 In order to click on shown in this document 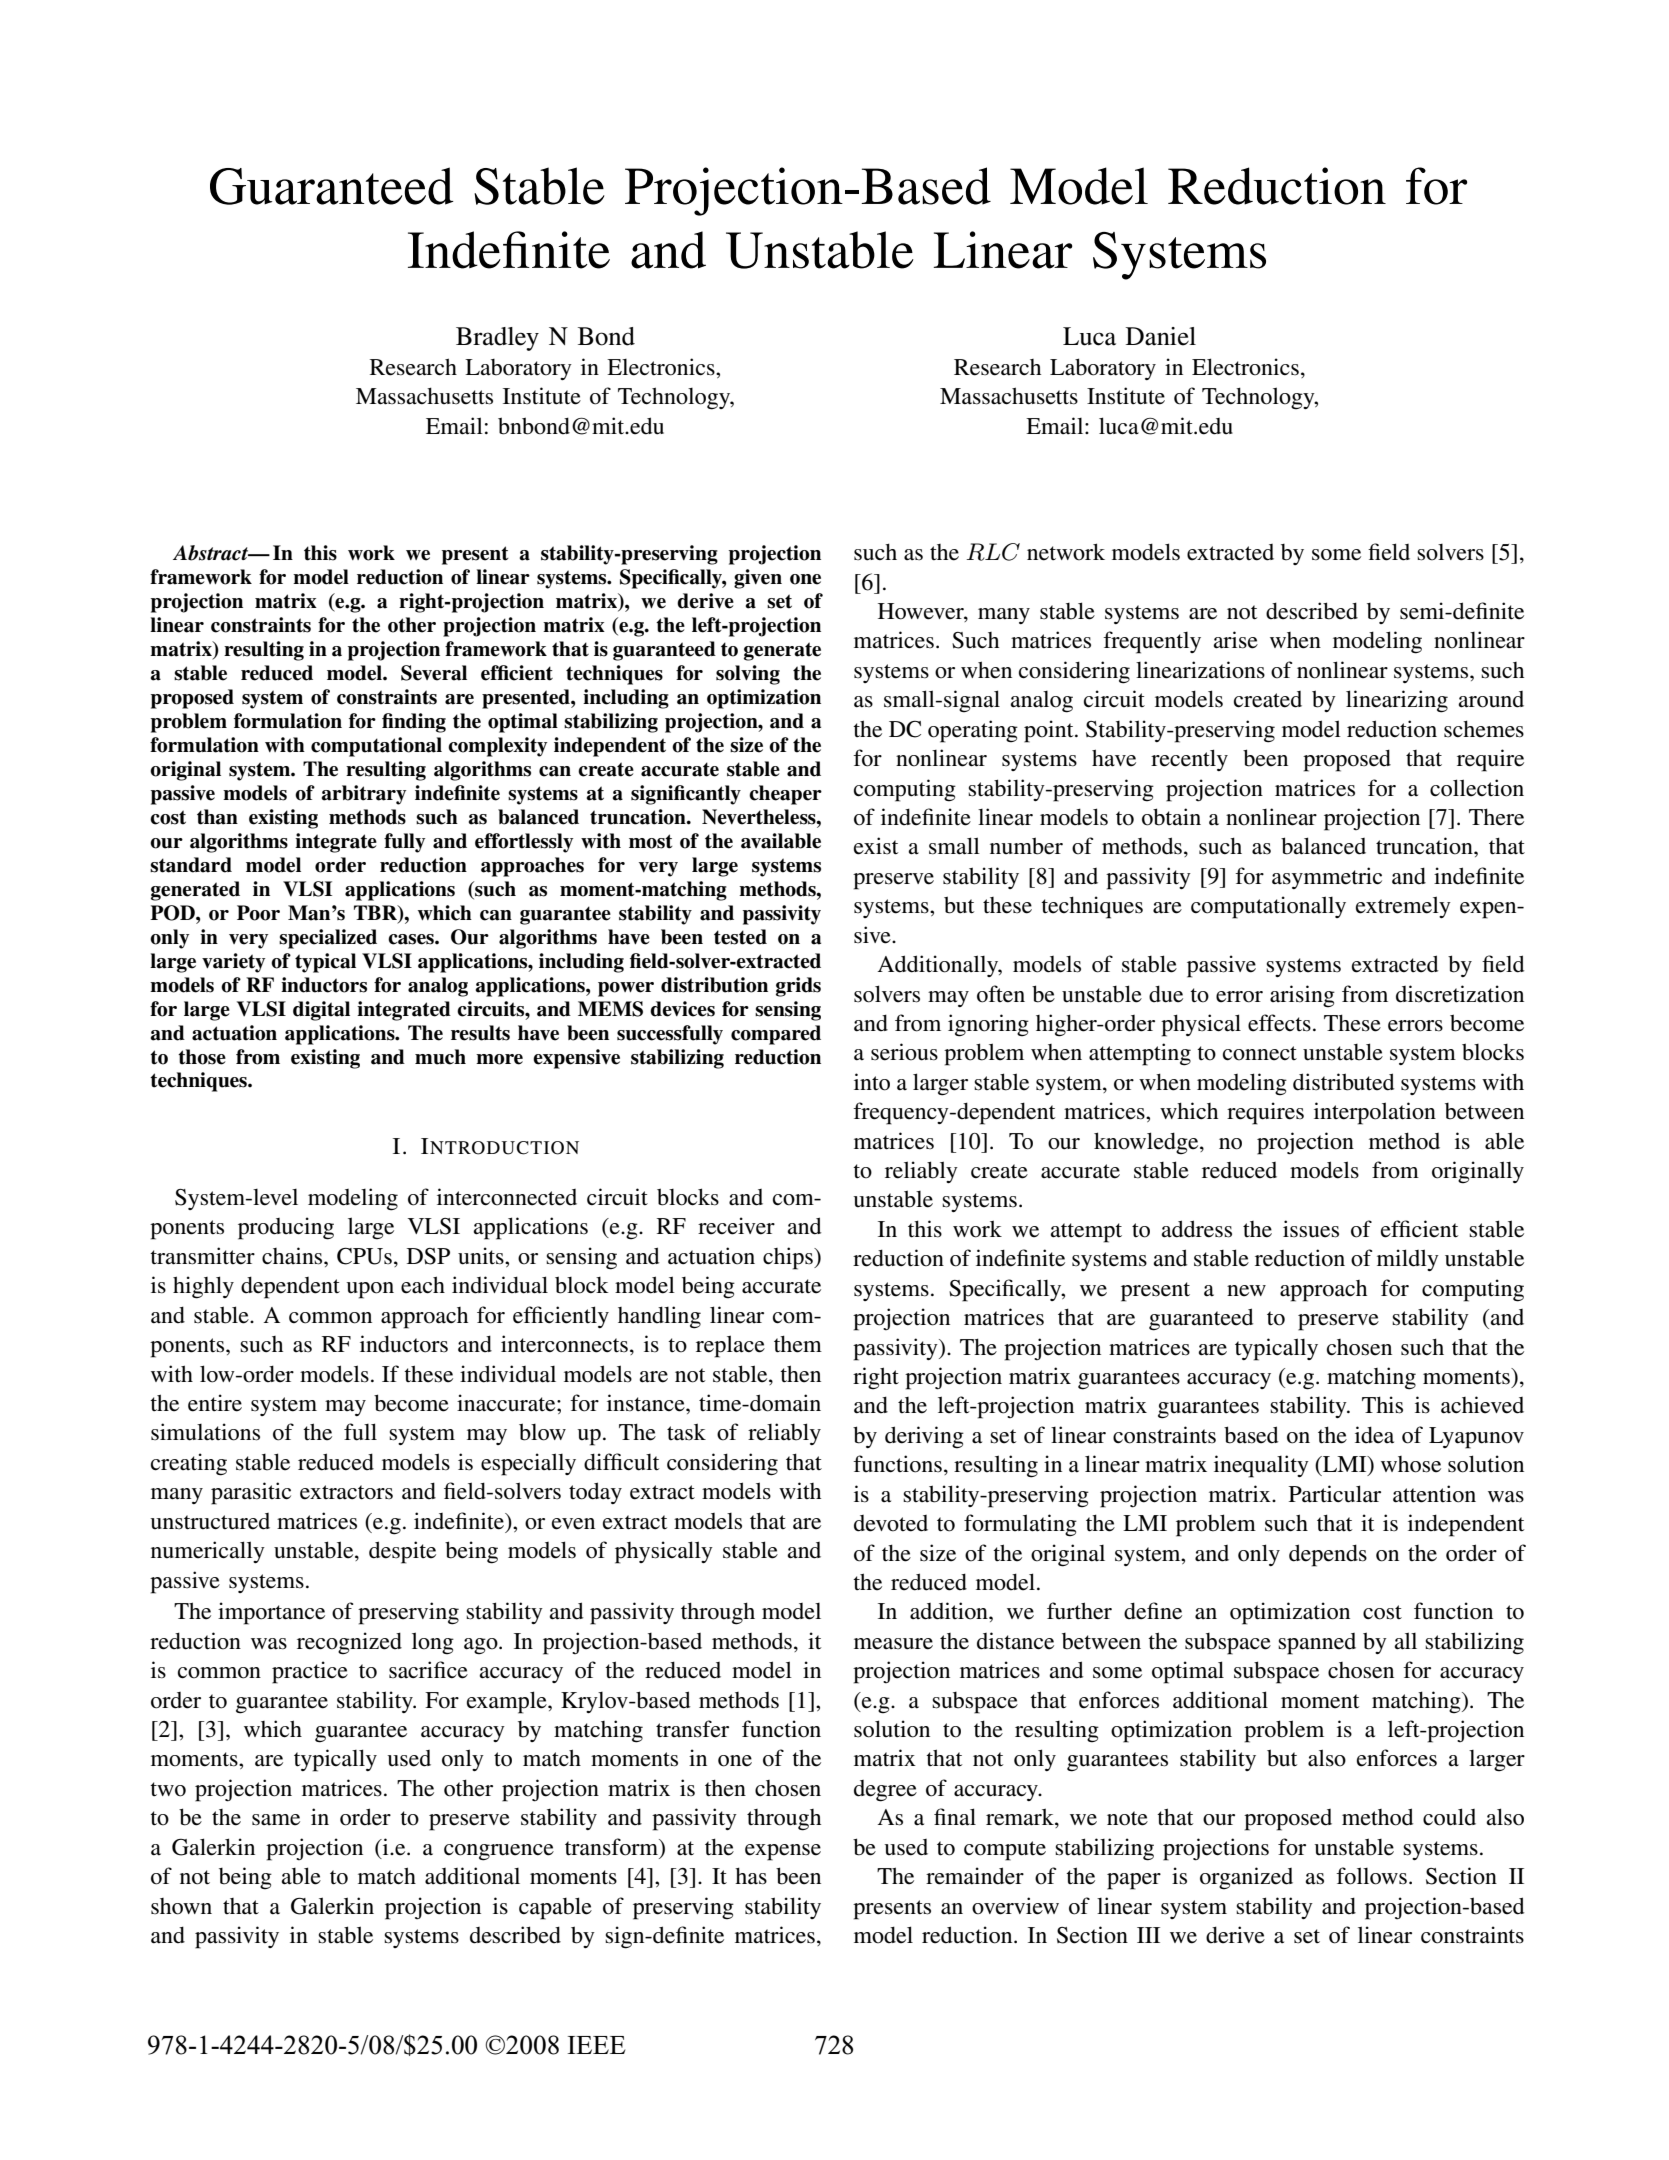, I will do `click(181, 1906)`.
